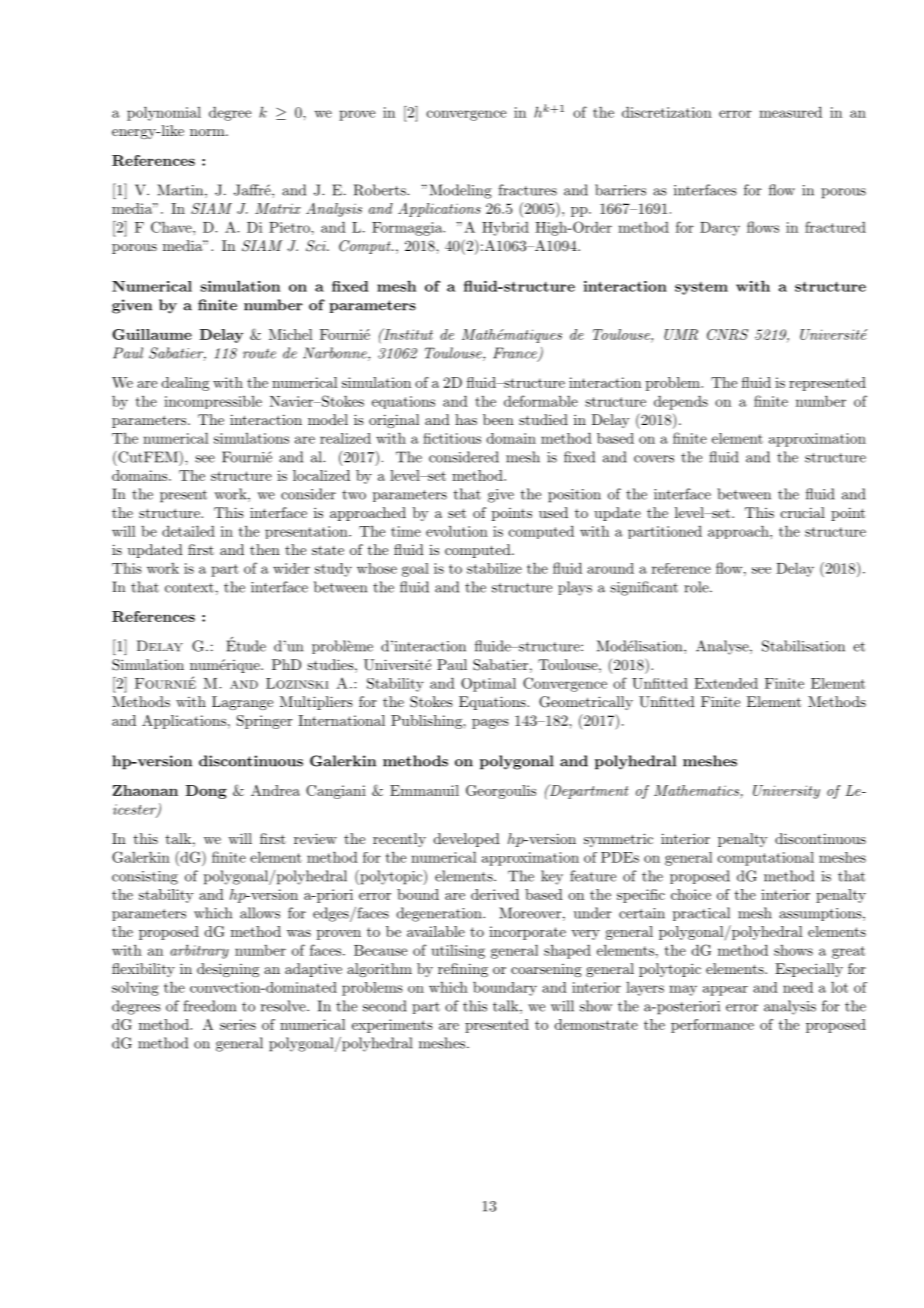 The width and height of the page is (924, 1308). I want to click on stabilize, so click(494, 568).
